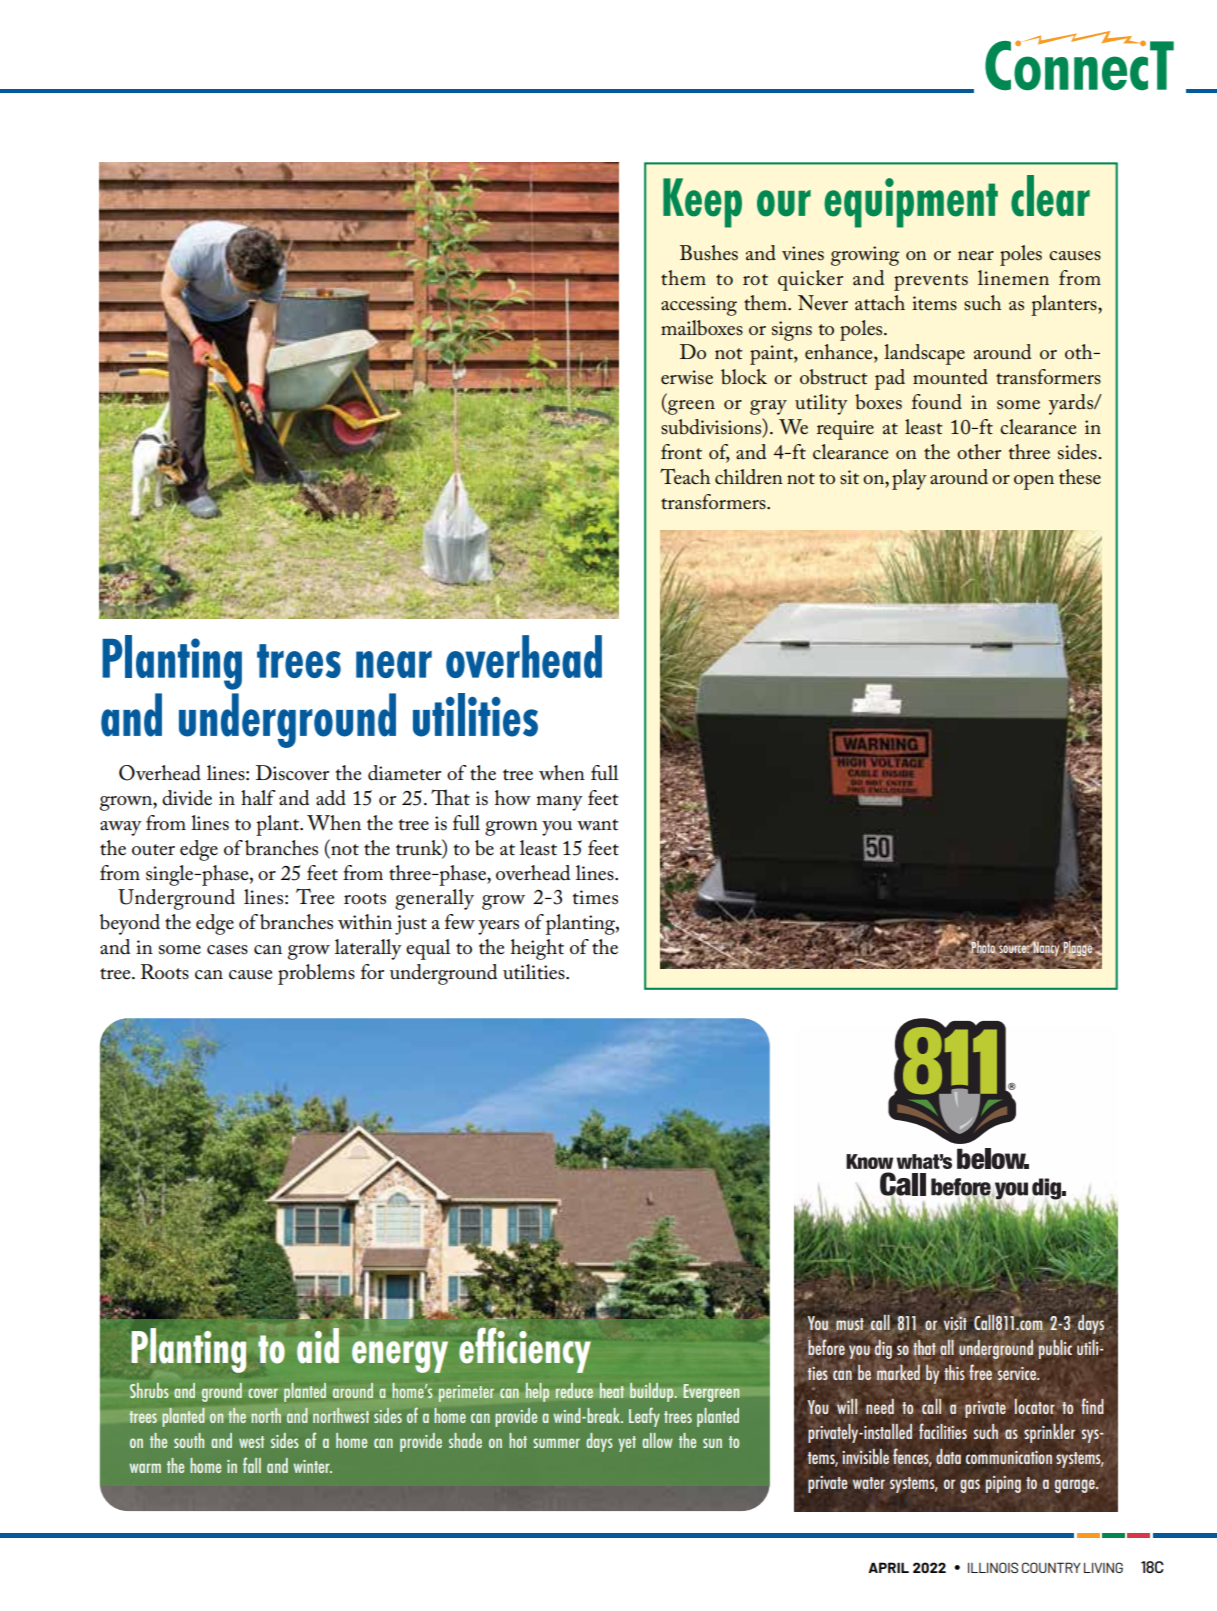 This image has height=1611, width=1217. What do you see at coordinates (258, 798) in the image?
I see `half` at bounding box center [258, 798].
